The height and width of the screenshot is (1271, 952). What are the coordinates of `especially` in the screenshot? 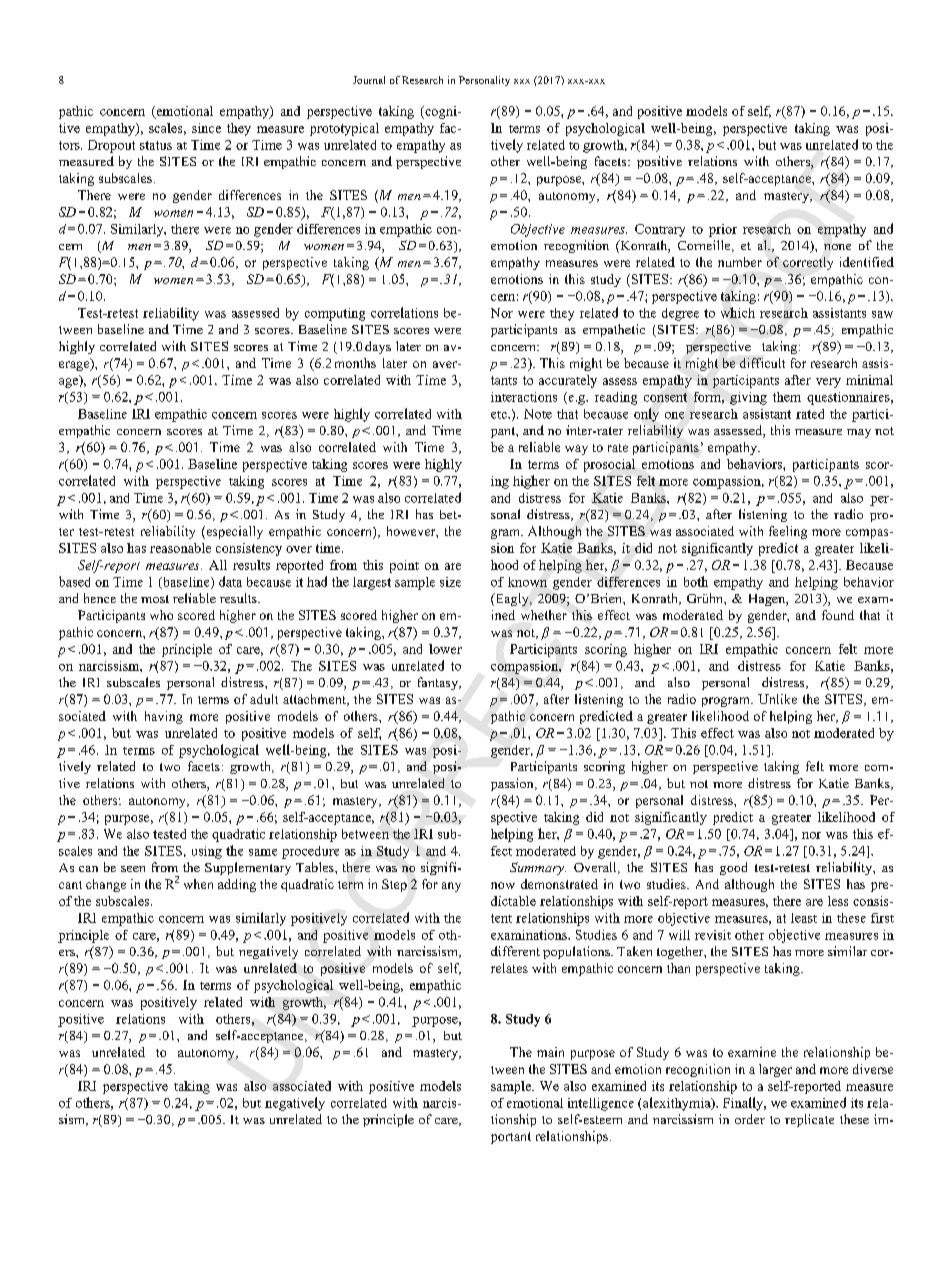 It's located at (233, 532).
